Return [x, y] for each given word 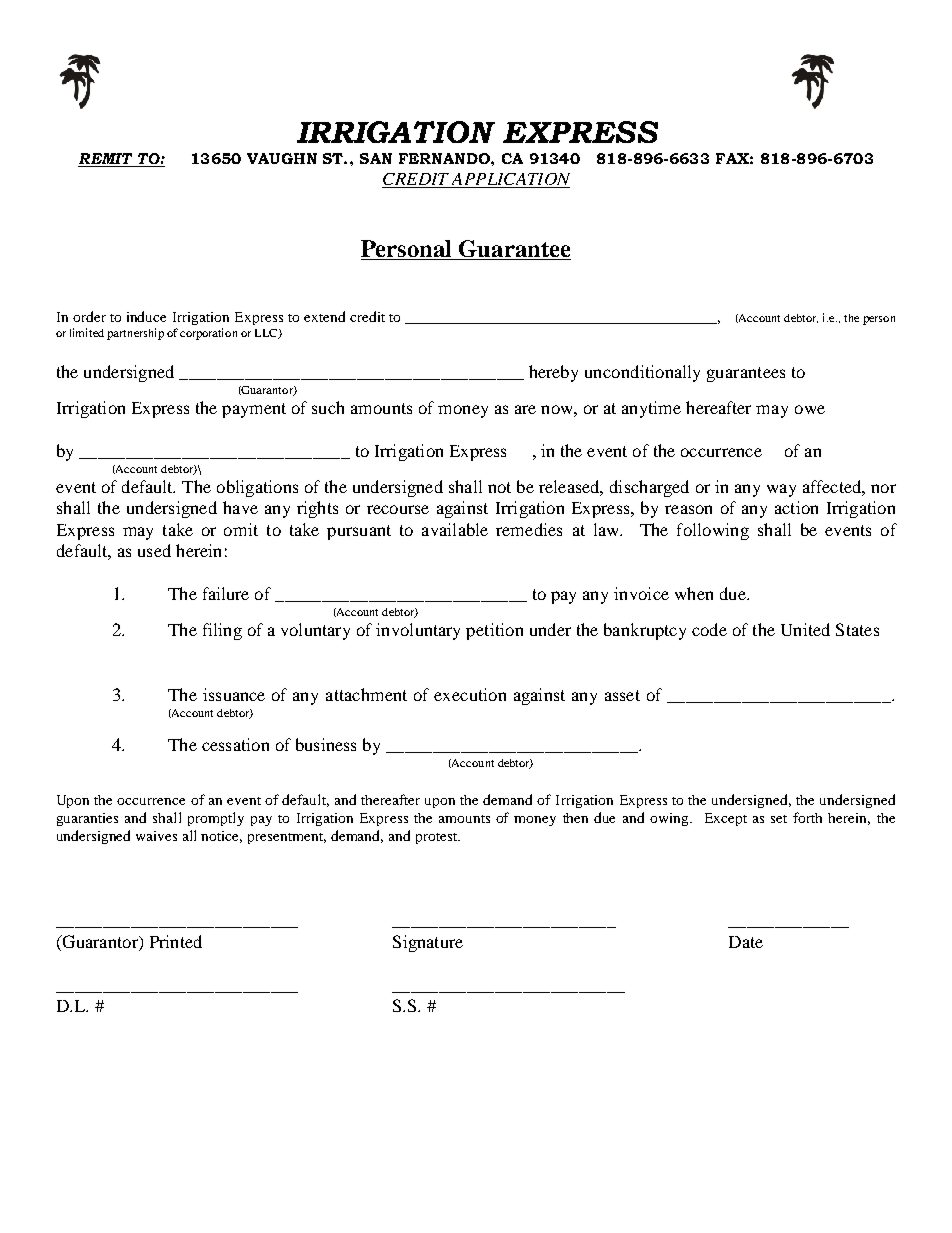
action [796, 507]
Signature [428, 943]
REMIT [106, 160]
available [455, 529]
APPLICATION [510, 180]
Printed [176, 941]
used [154, 550]
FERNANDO [445, 158]
